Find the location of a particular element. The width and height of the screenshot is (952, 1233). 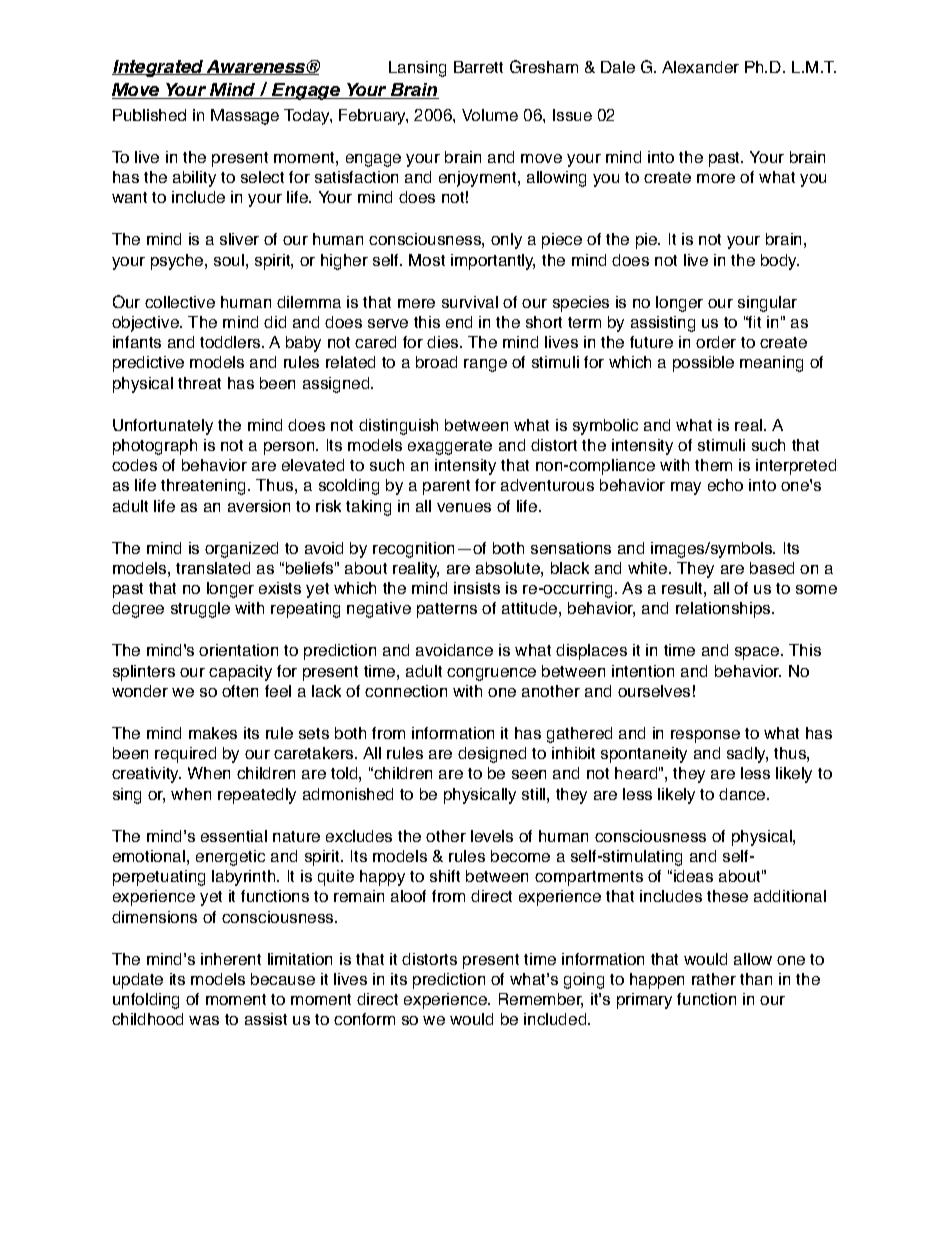

organized is located at coordinates (241, 550).
